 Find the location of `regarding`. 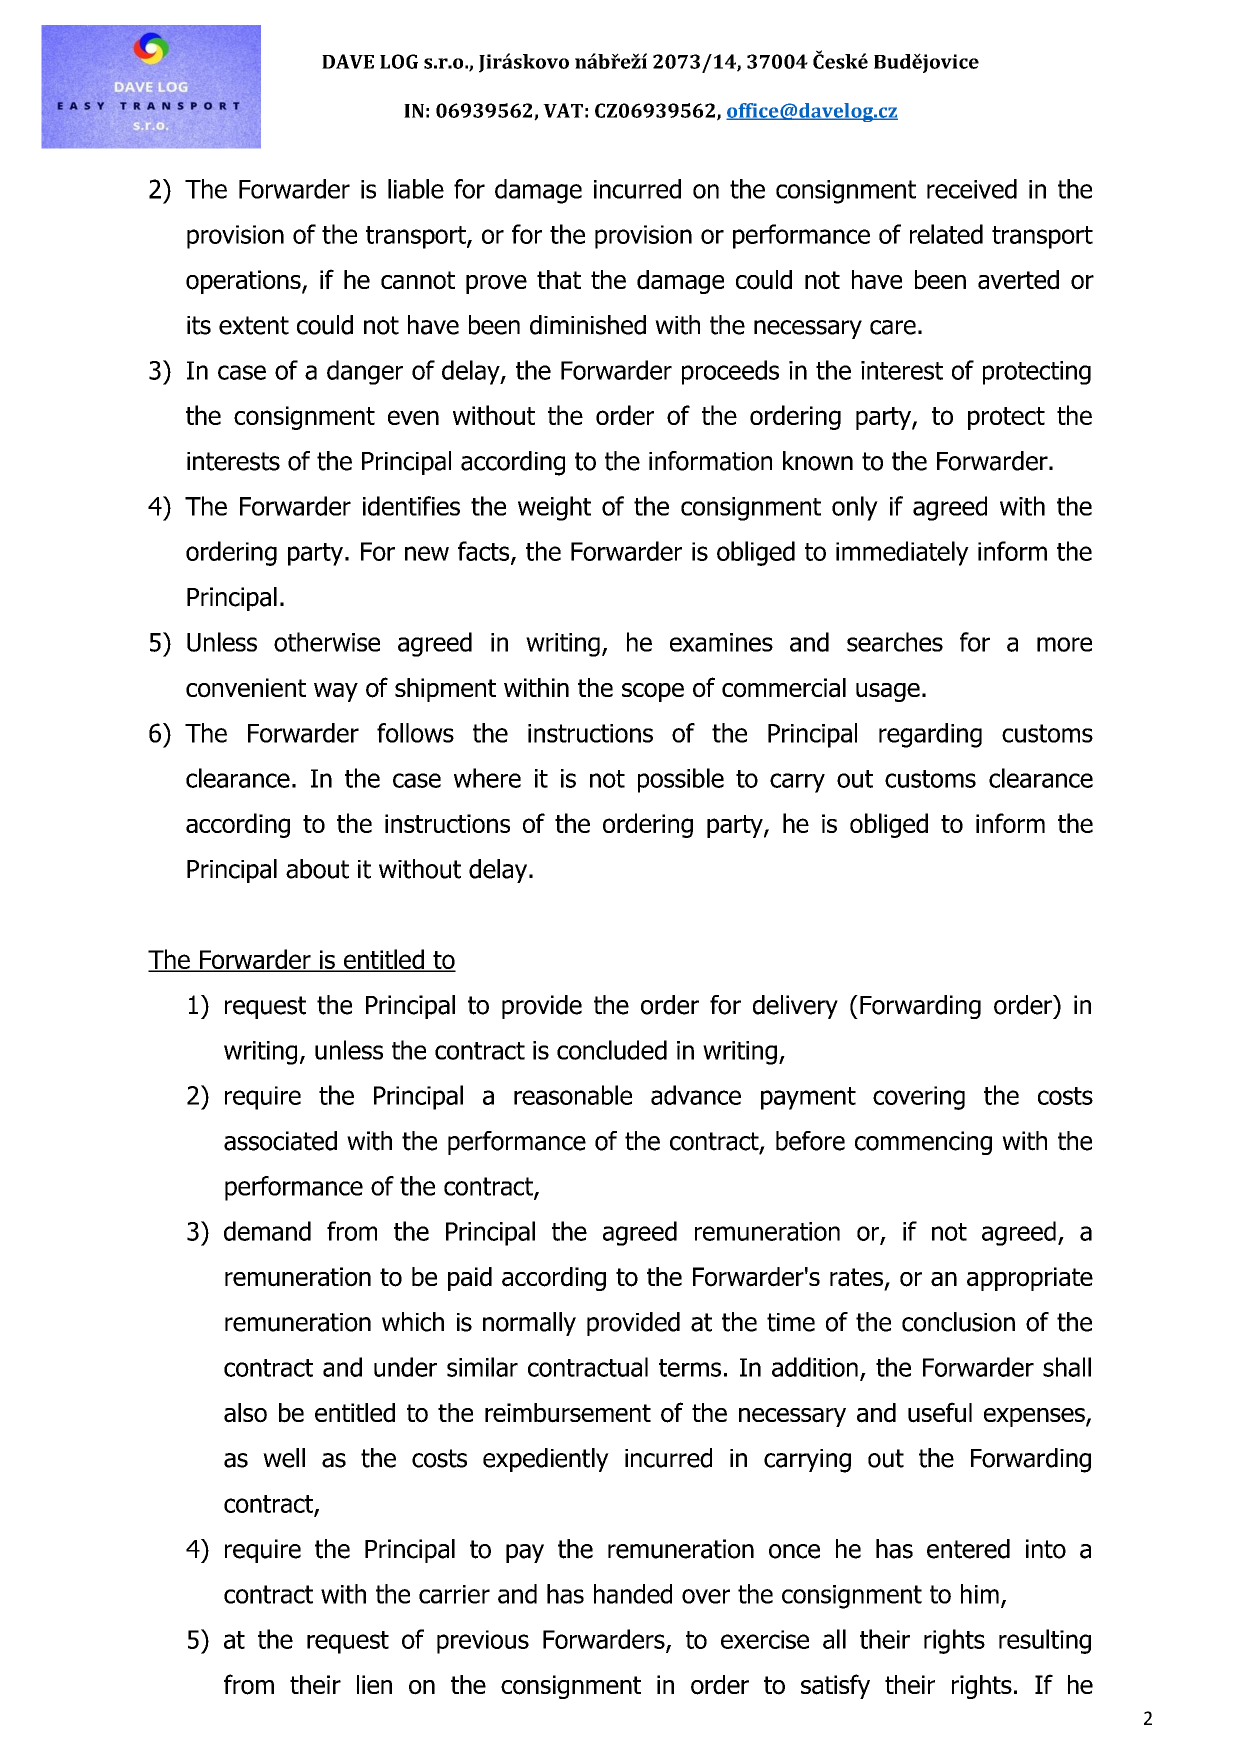

regarding is located at coordinates (930, 735).
